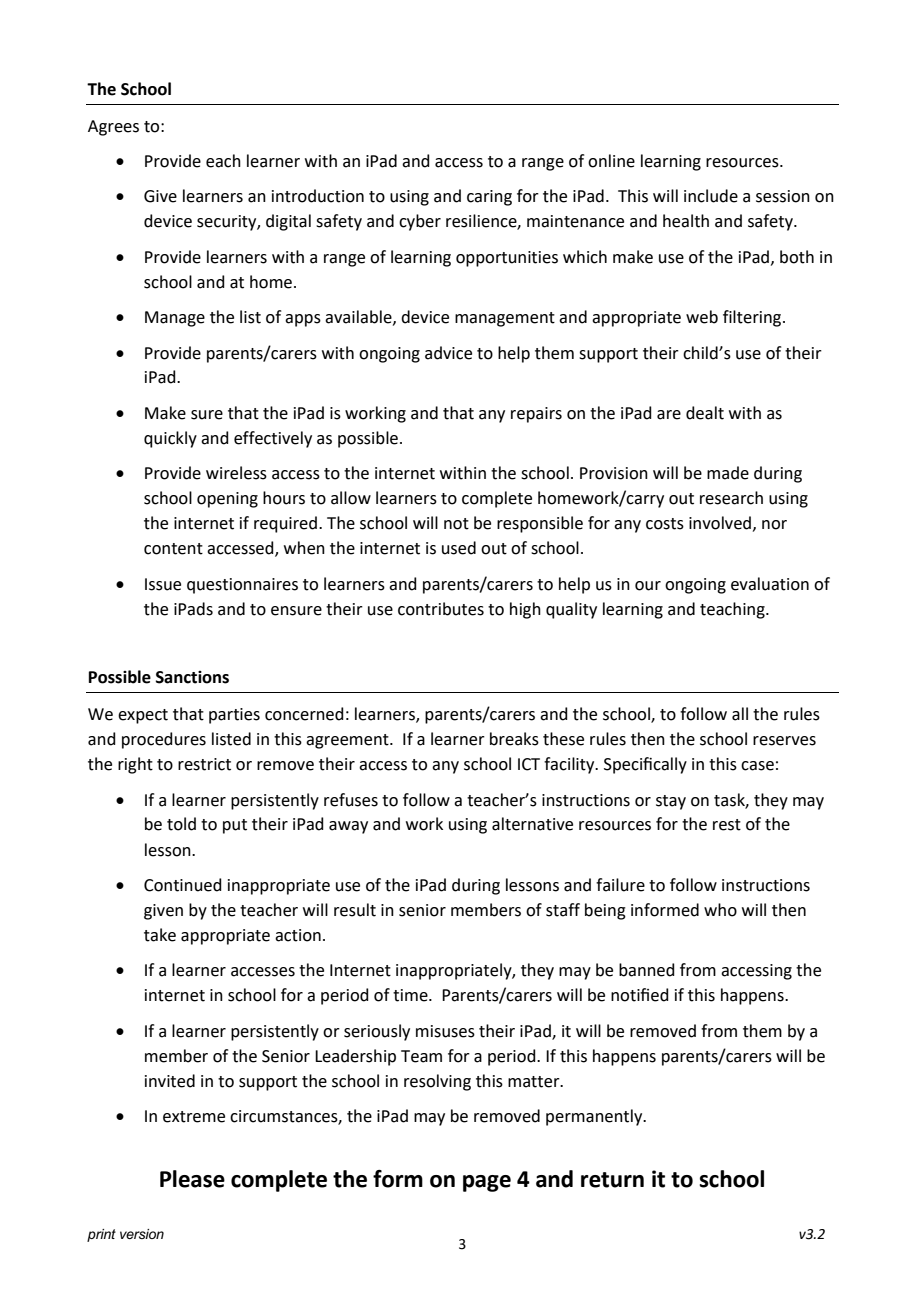  Describe the element at coordinates (192, 1179) in the page. I see `Please` at that location.
